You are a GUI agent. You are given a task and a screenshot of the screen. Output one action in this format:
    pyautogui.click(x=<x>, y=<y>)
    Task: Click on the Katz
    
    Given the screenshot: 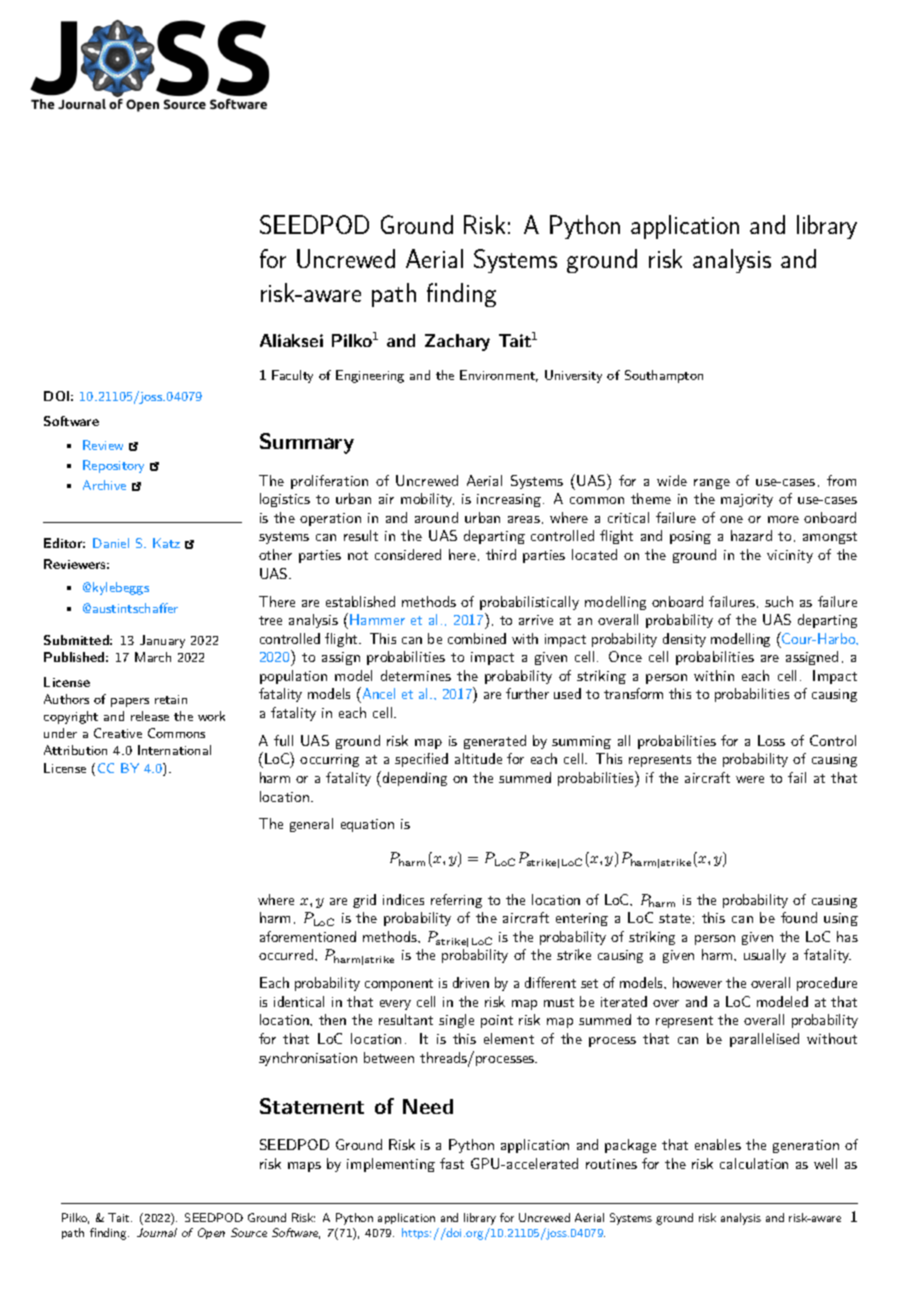 What is the action you would take?
    pyautogui.click(x=166, y=543)
